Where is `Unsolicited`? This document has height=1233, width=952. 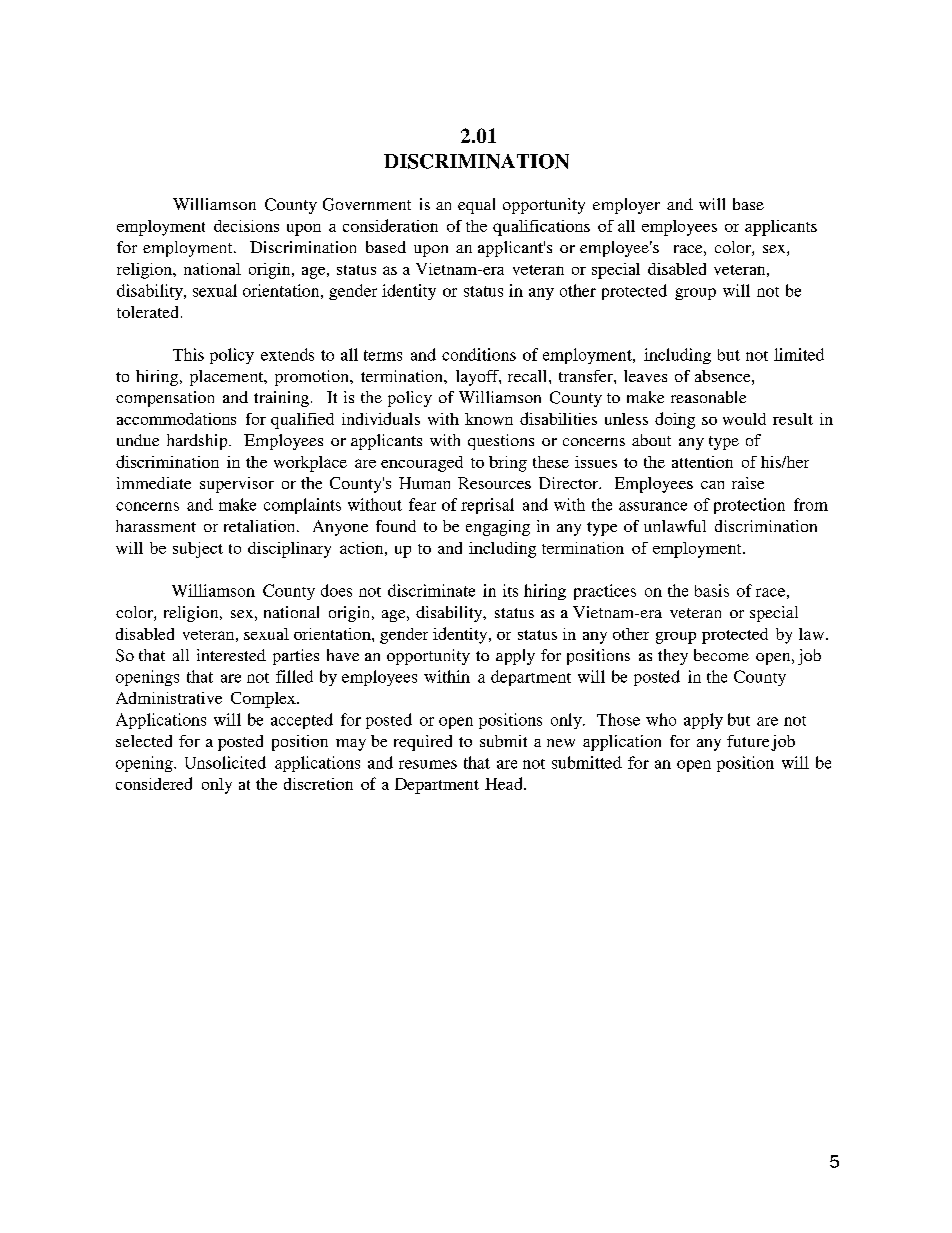
Unsolicited is located at coordinates (225, 762).
